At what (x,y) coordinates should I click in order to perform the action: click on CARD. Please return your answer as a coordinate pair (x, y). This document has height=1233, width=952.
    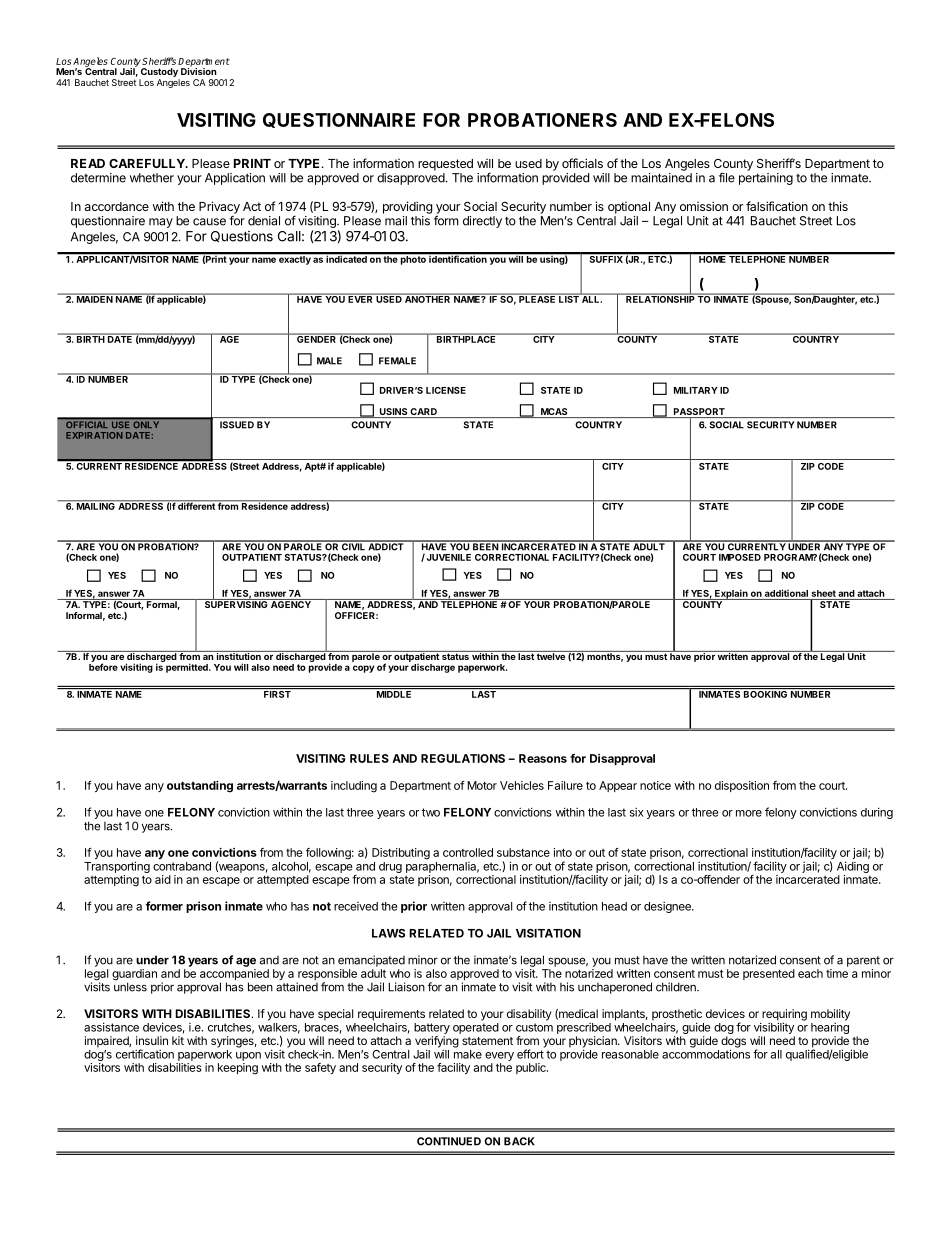
    Looking at the image, I should click on (424, 413).
